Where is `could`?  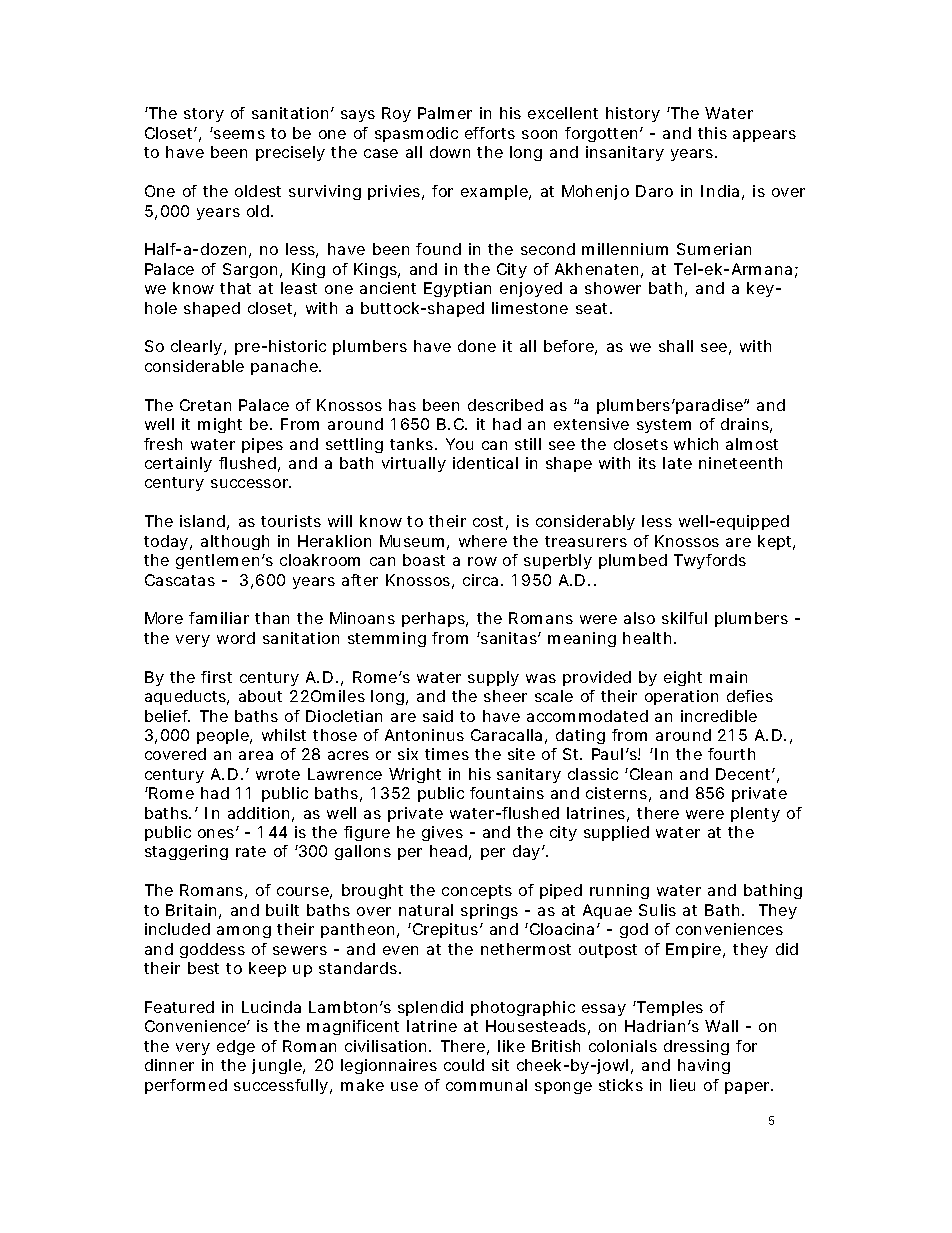 could is located at coordinates (464, 1065).
